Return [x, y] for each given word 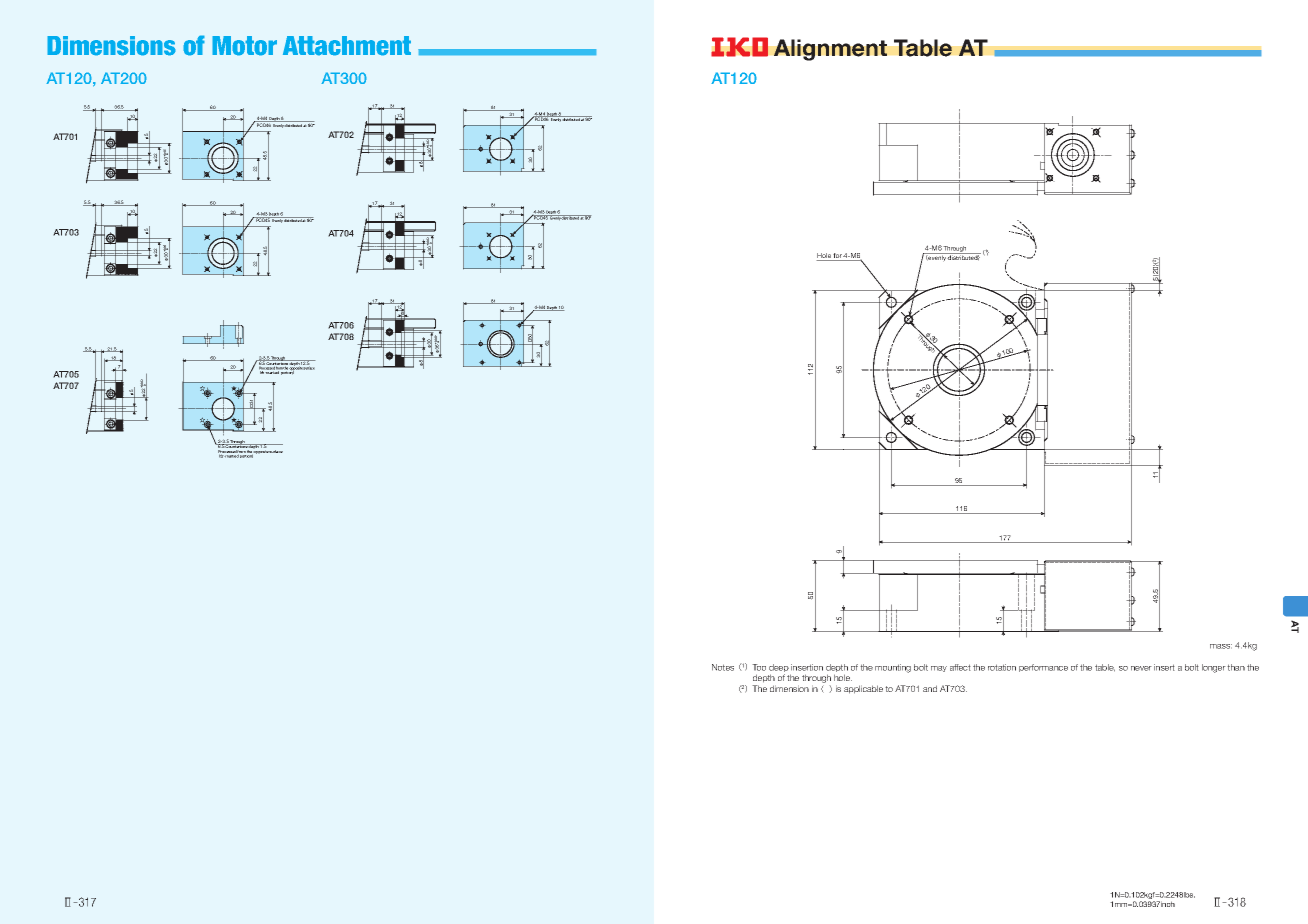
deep [780, 669]
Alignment [830, 50]
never [1141, 668]
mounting [893, 668]
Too [759, 667]
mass [1221, 646]
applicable [863, 689]
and [930, 688]
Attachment [347, 46]
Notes [723, 667]
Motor [244, 46]
